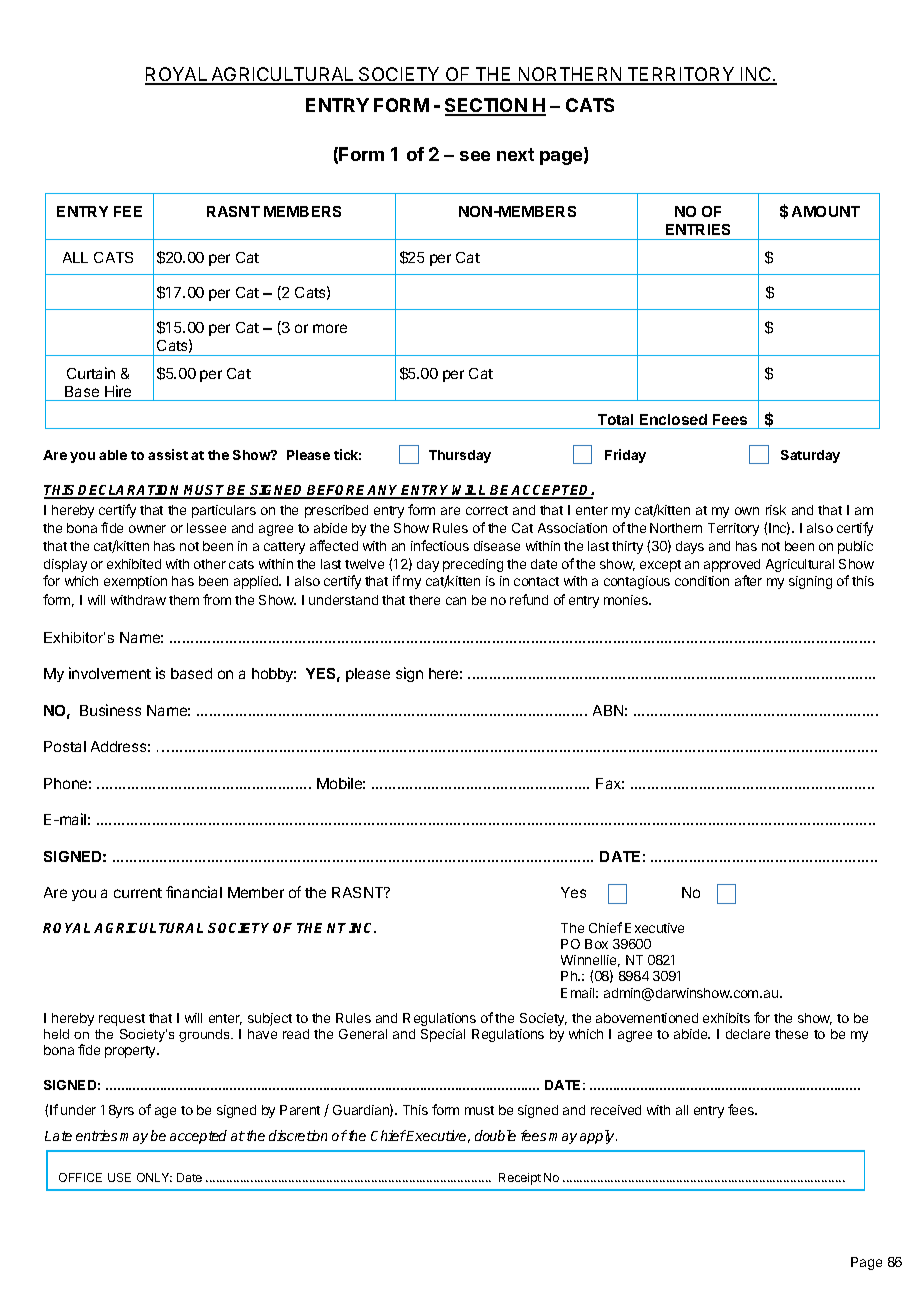 The width and height of the screenshot is (924, 1308). What do you see at coordinates (487, 106) in the screenshot?
I see `SECTION` at bounding box center [487, 106].
